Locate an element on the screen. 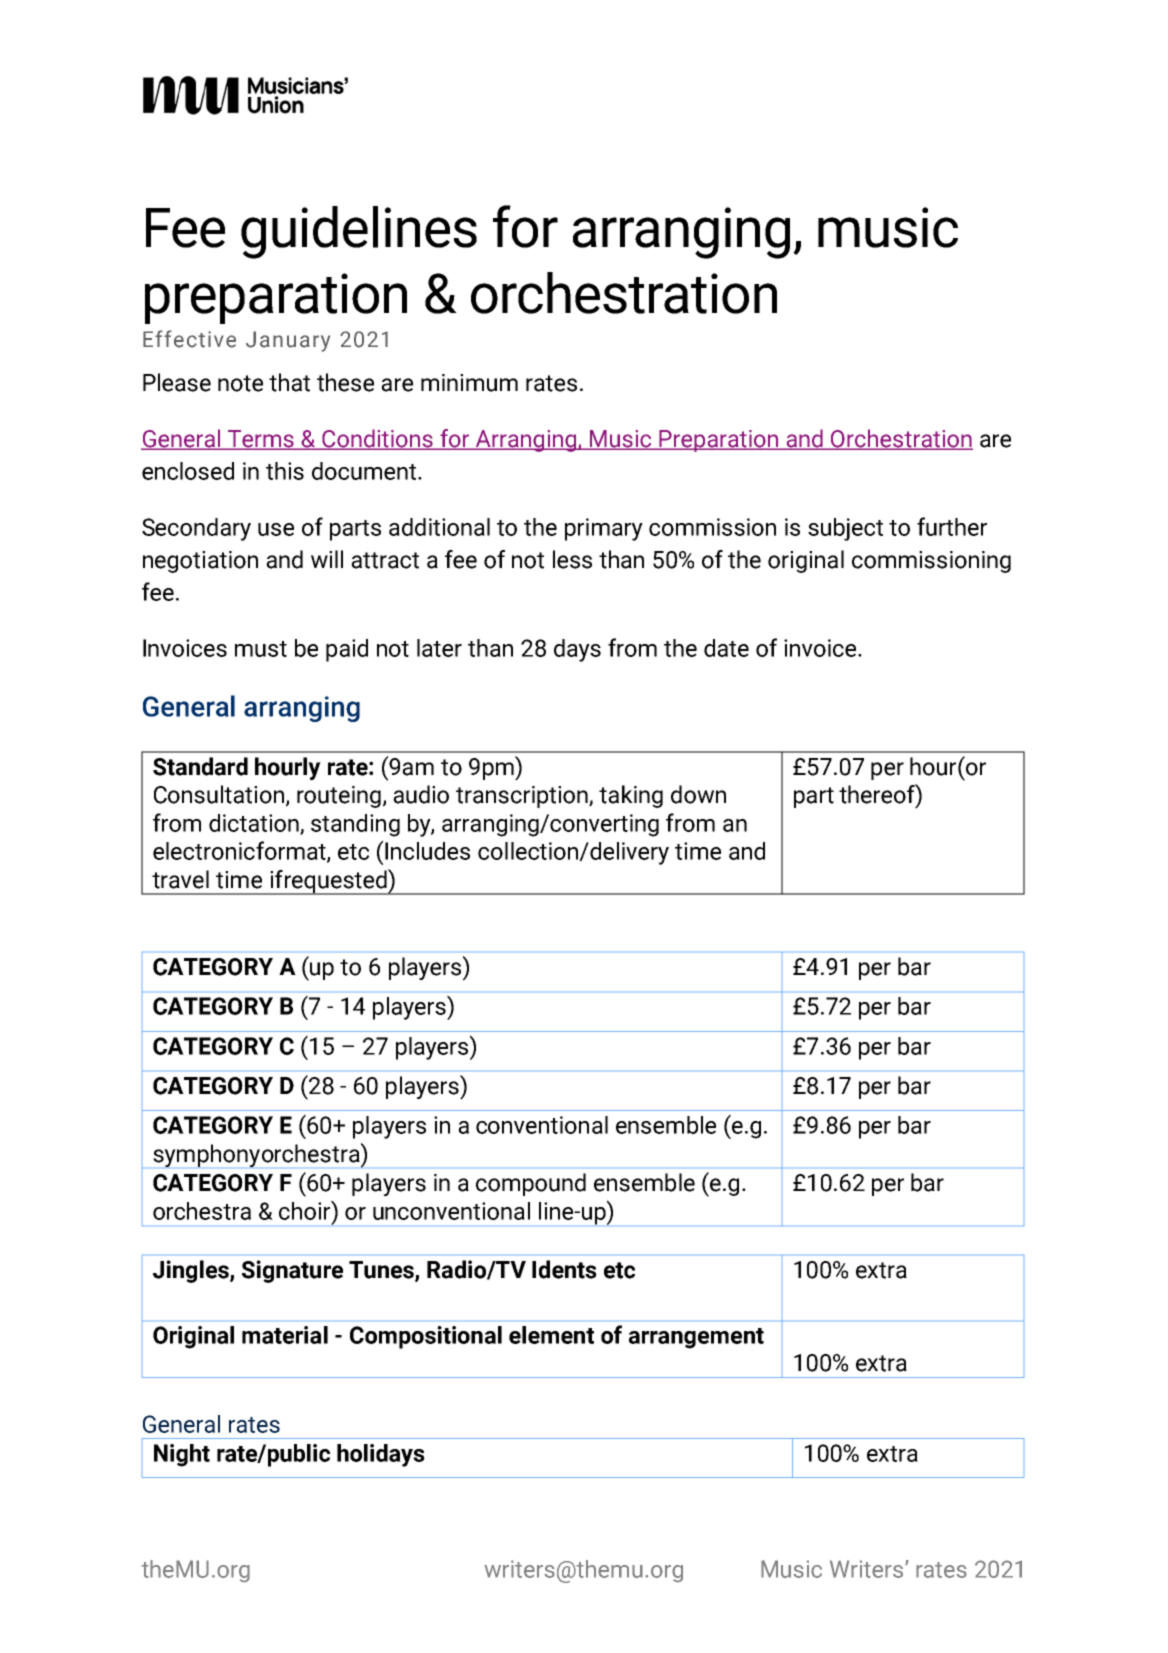  Night is located at coordinates (182, 1455).
